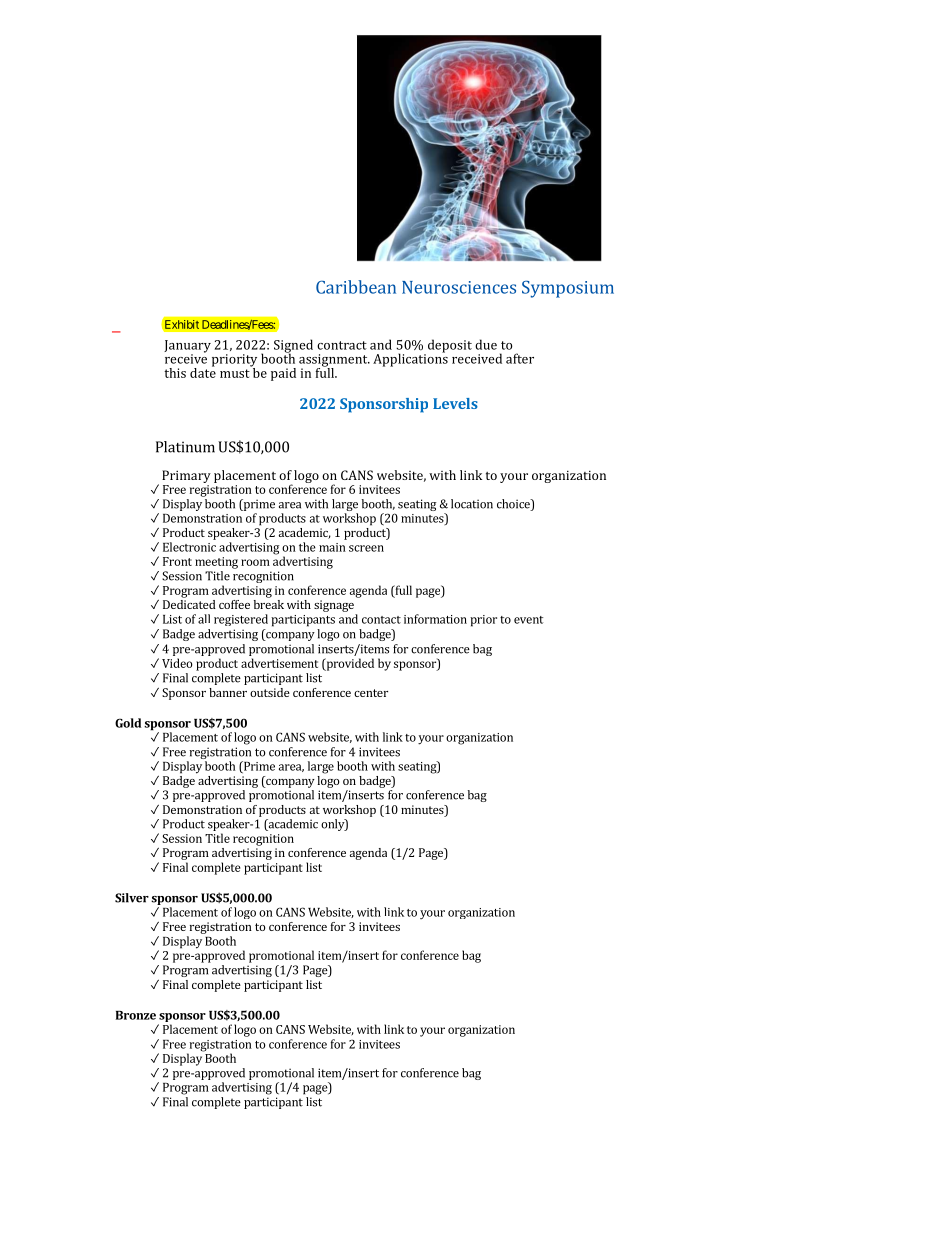 The image size is (952, 1233). I want to click on Silver, so click(132, 898).
